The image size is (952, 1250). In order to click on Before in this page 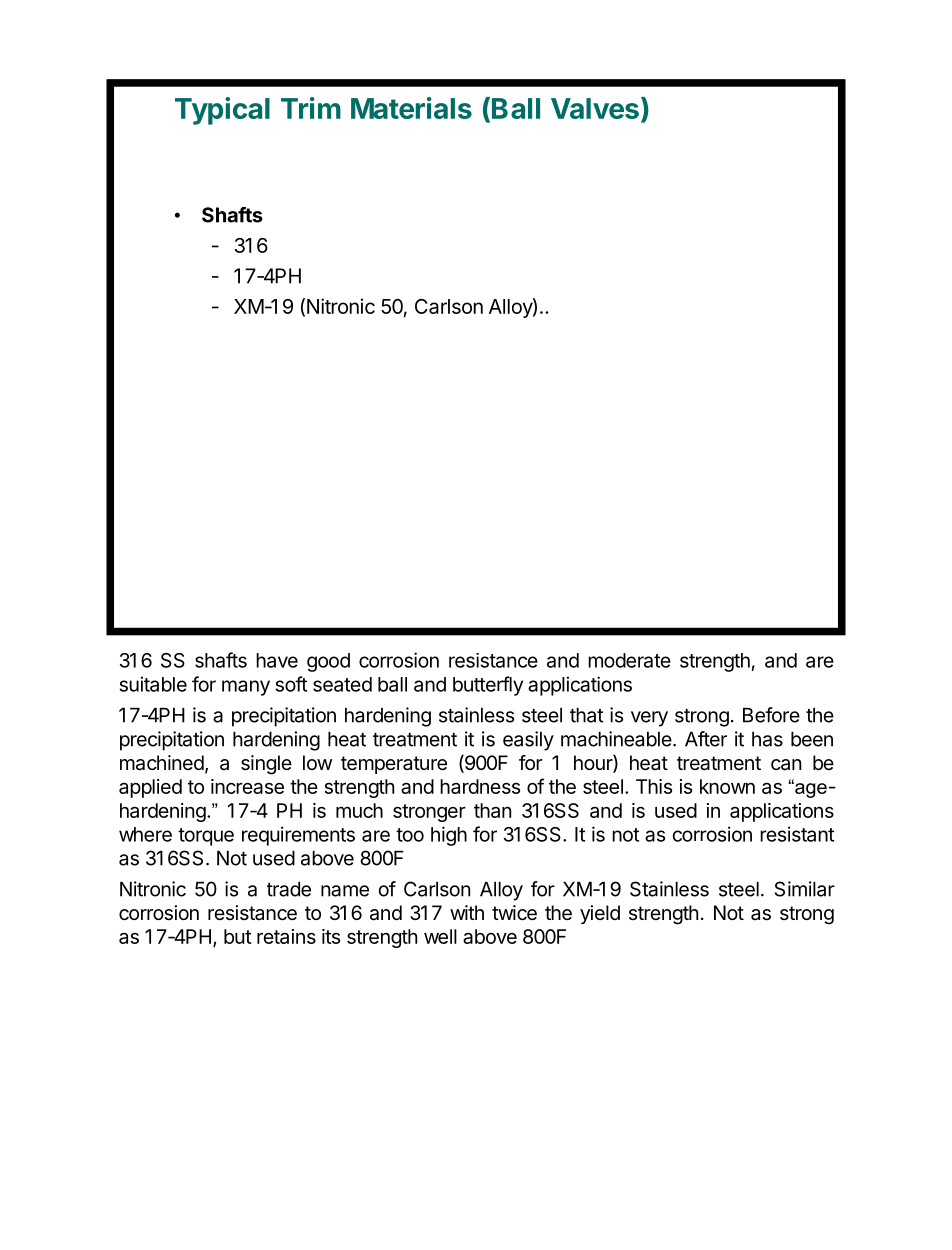, I will do `click(771, 715)`.
